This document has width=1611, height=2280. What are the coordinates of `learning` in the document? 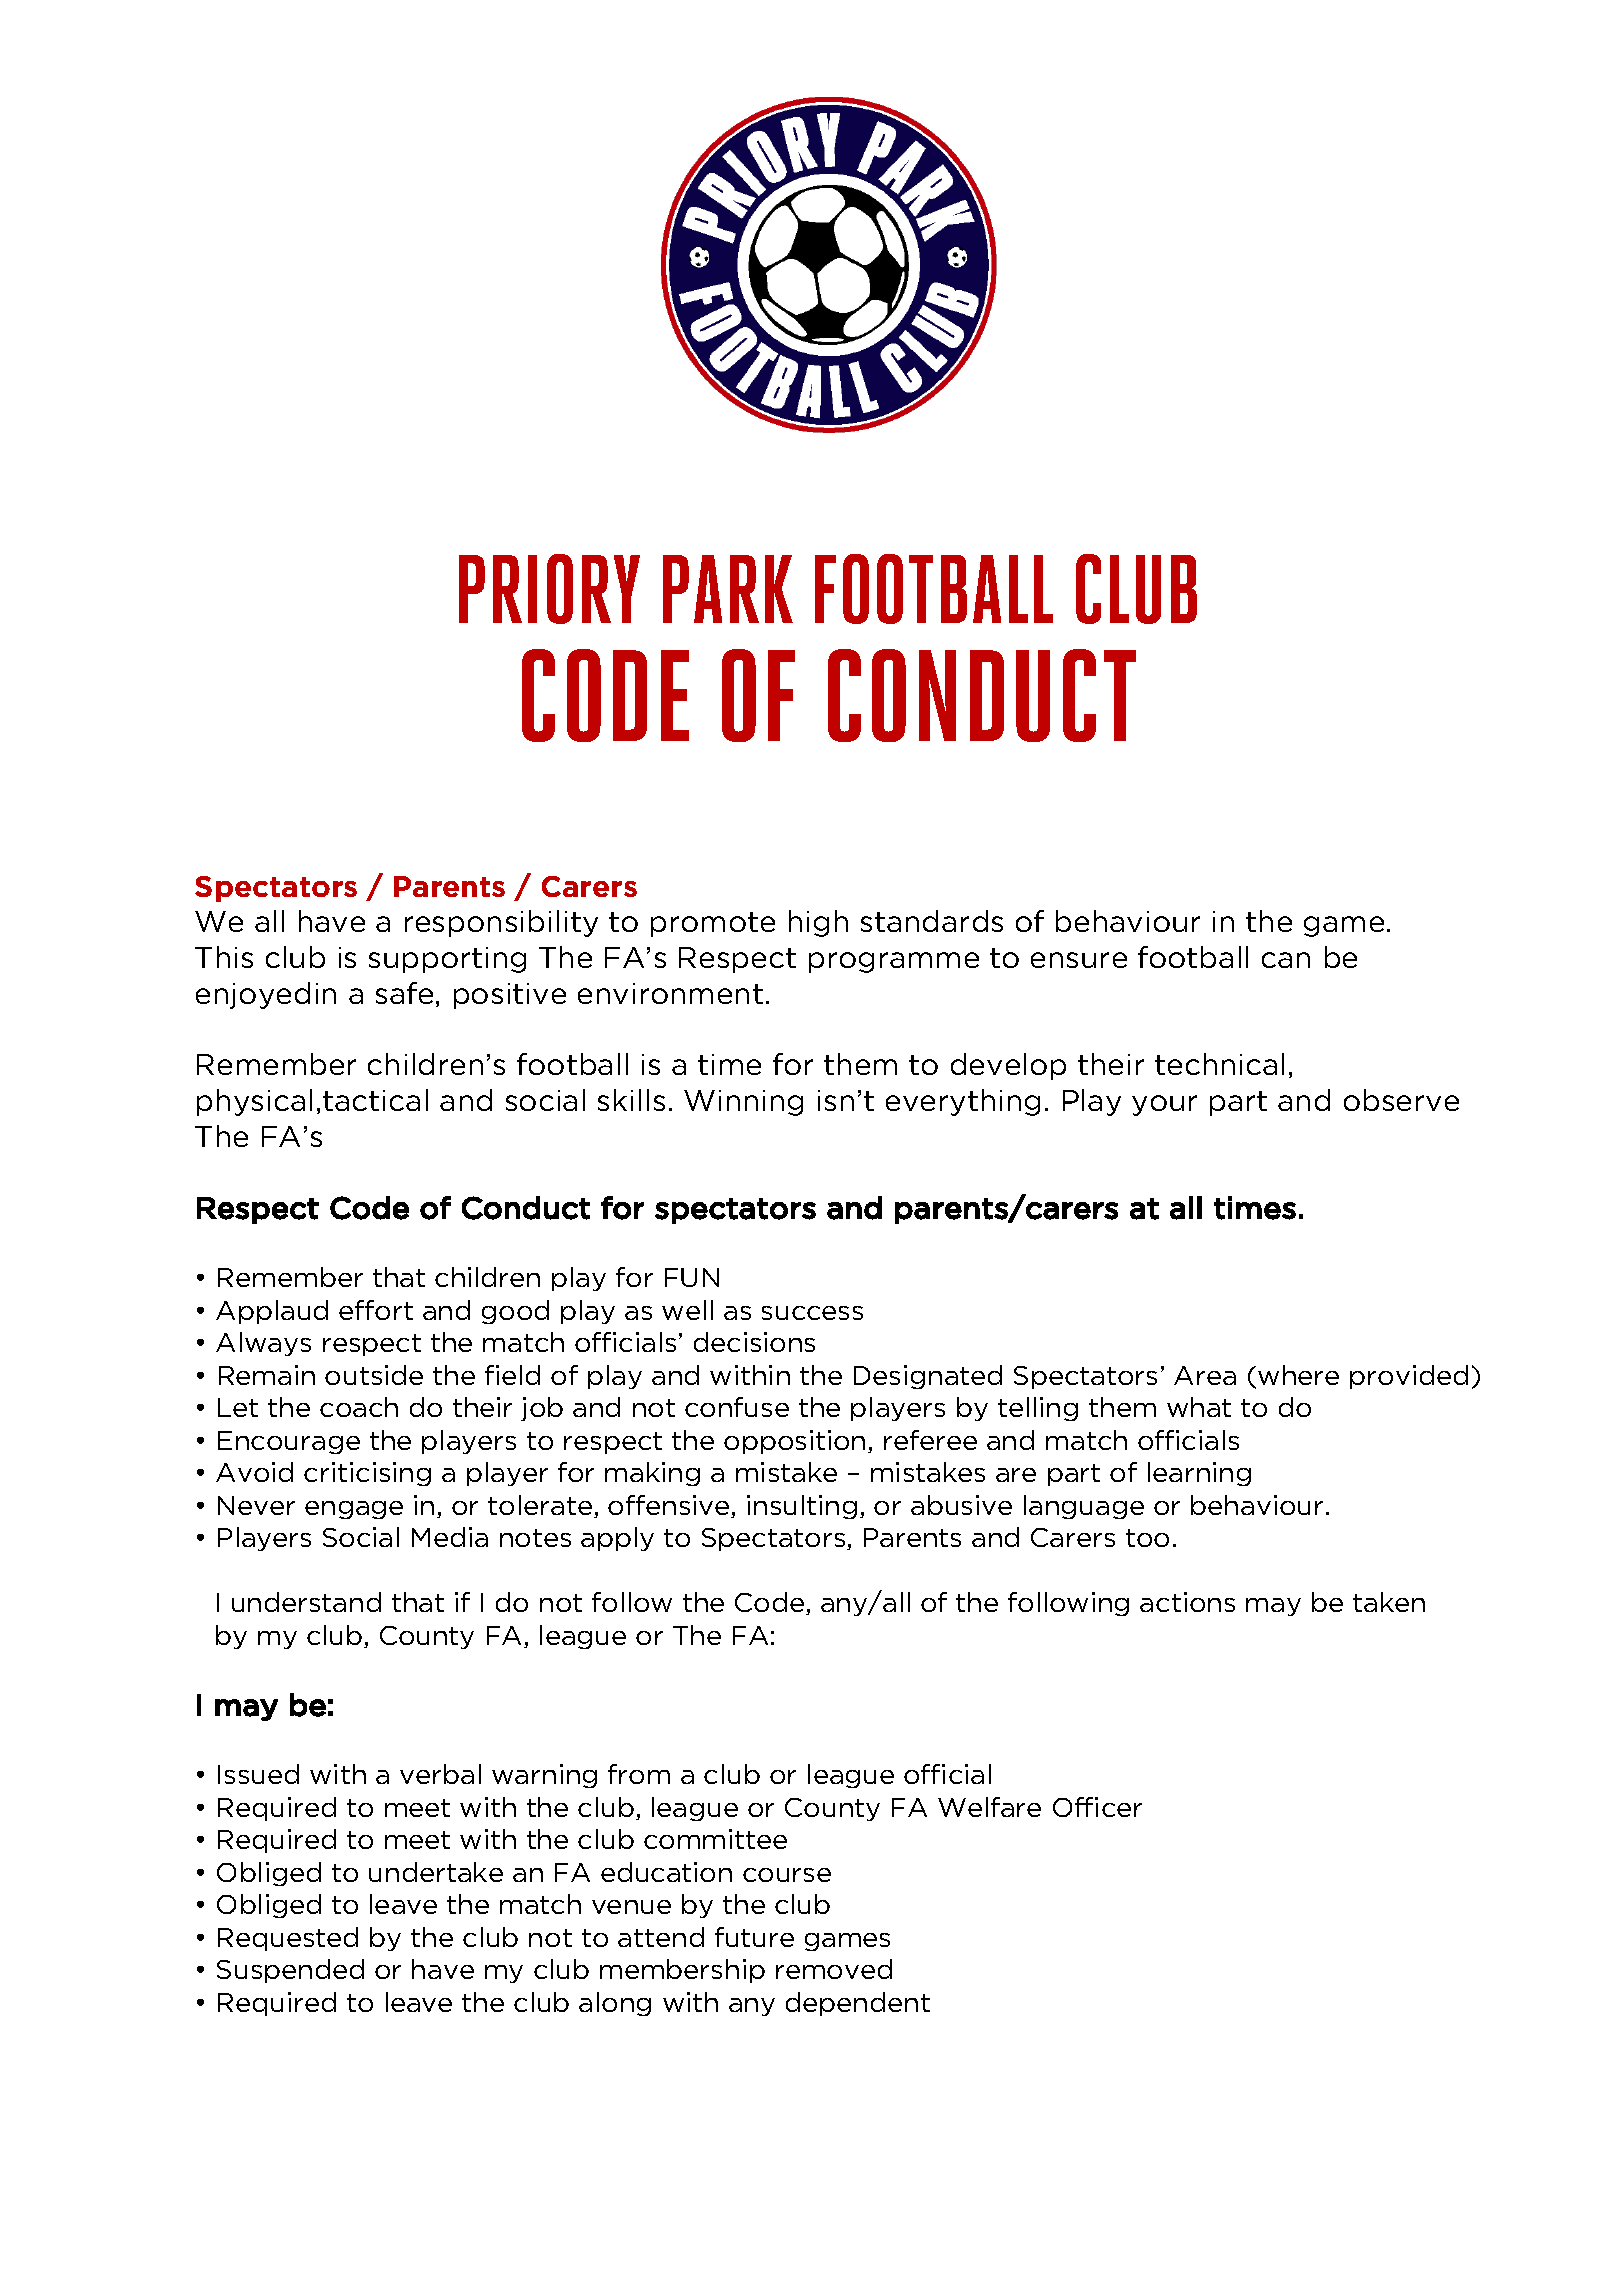 It's located at (1199, 1474).
